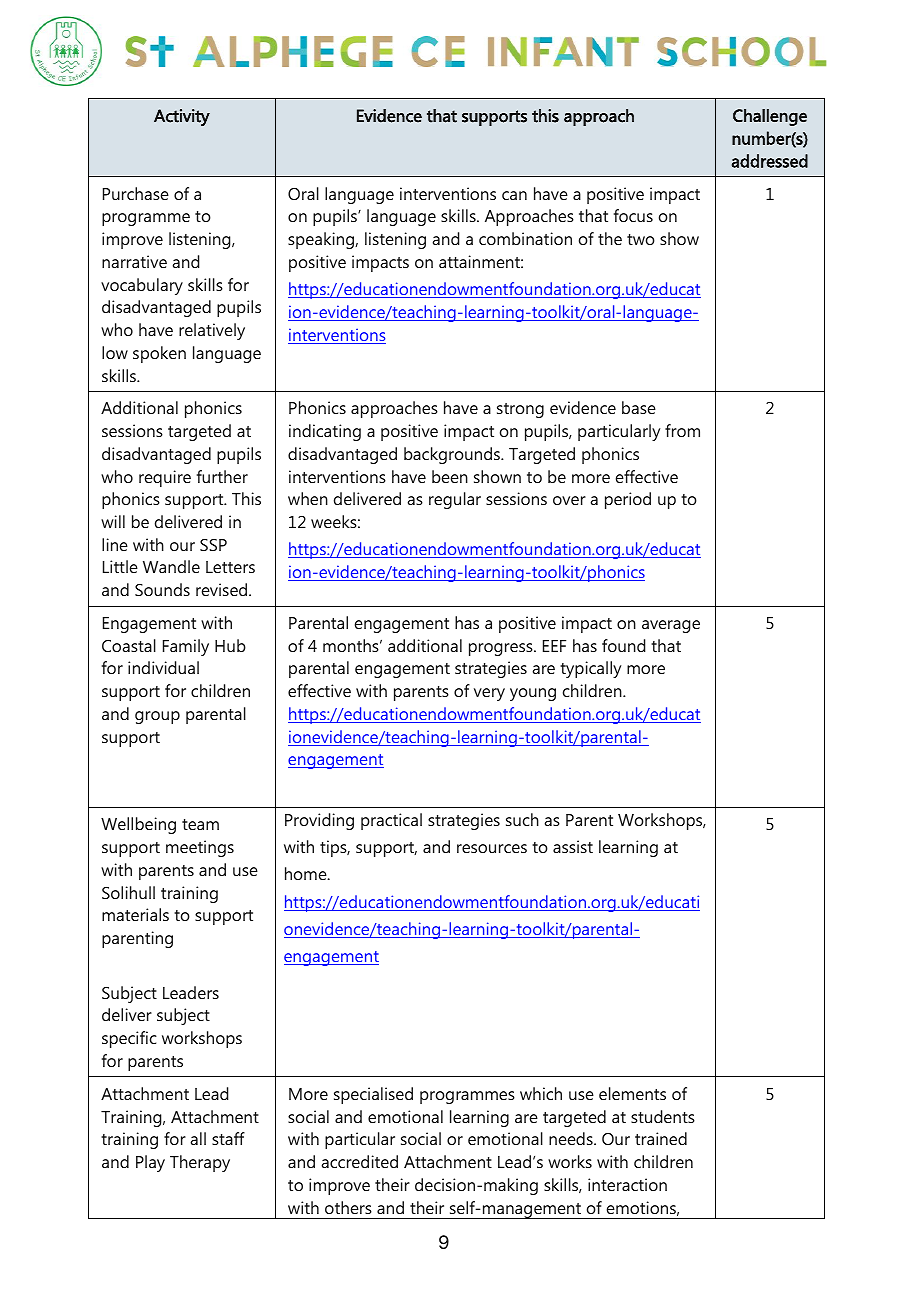 Image resolution: width=924 pixels, height=1308 pixels. I want to click on Family, so click(186, 647).
